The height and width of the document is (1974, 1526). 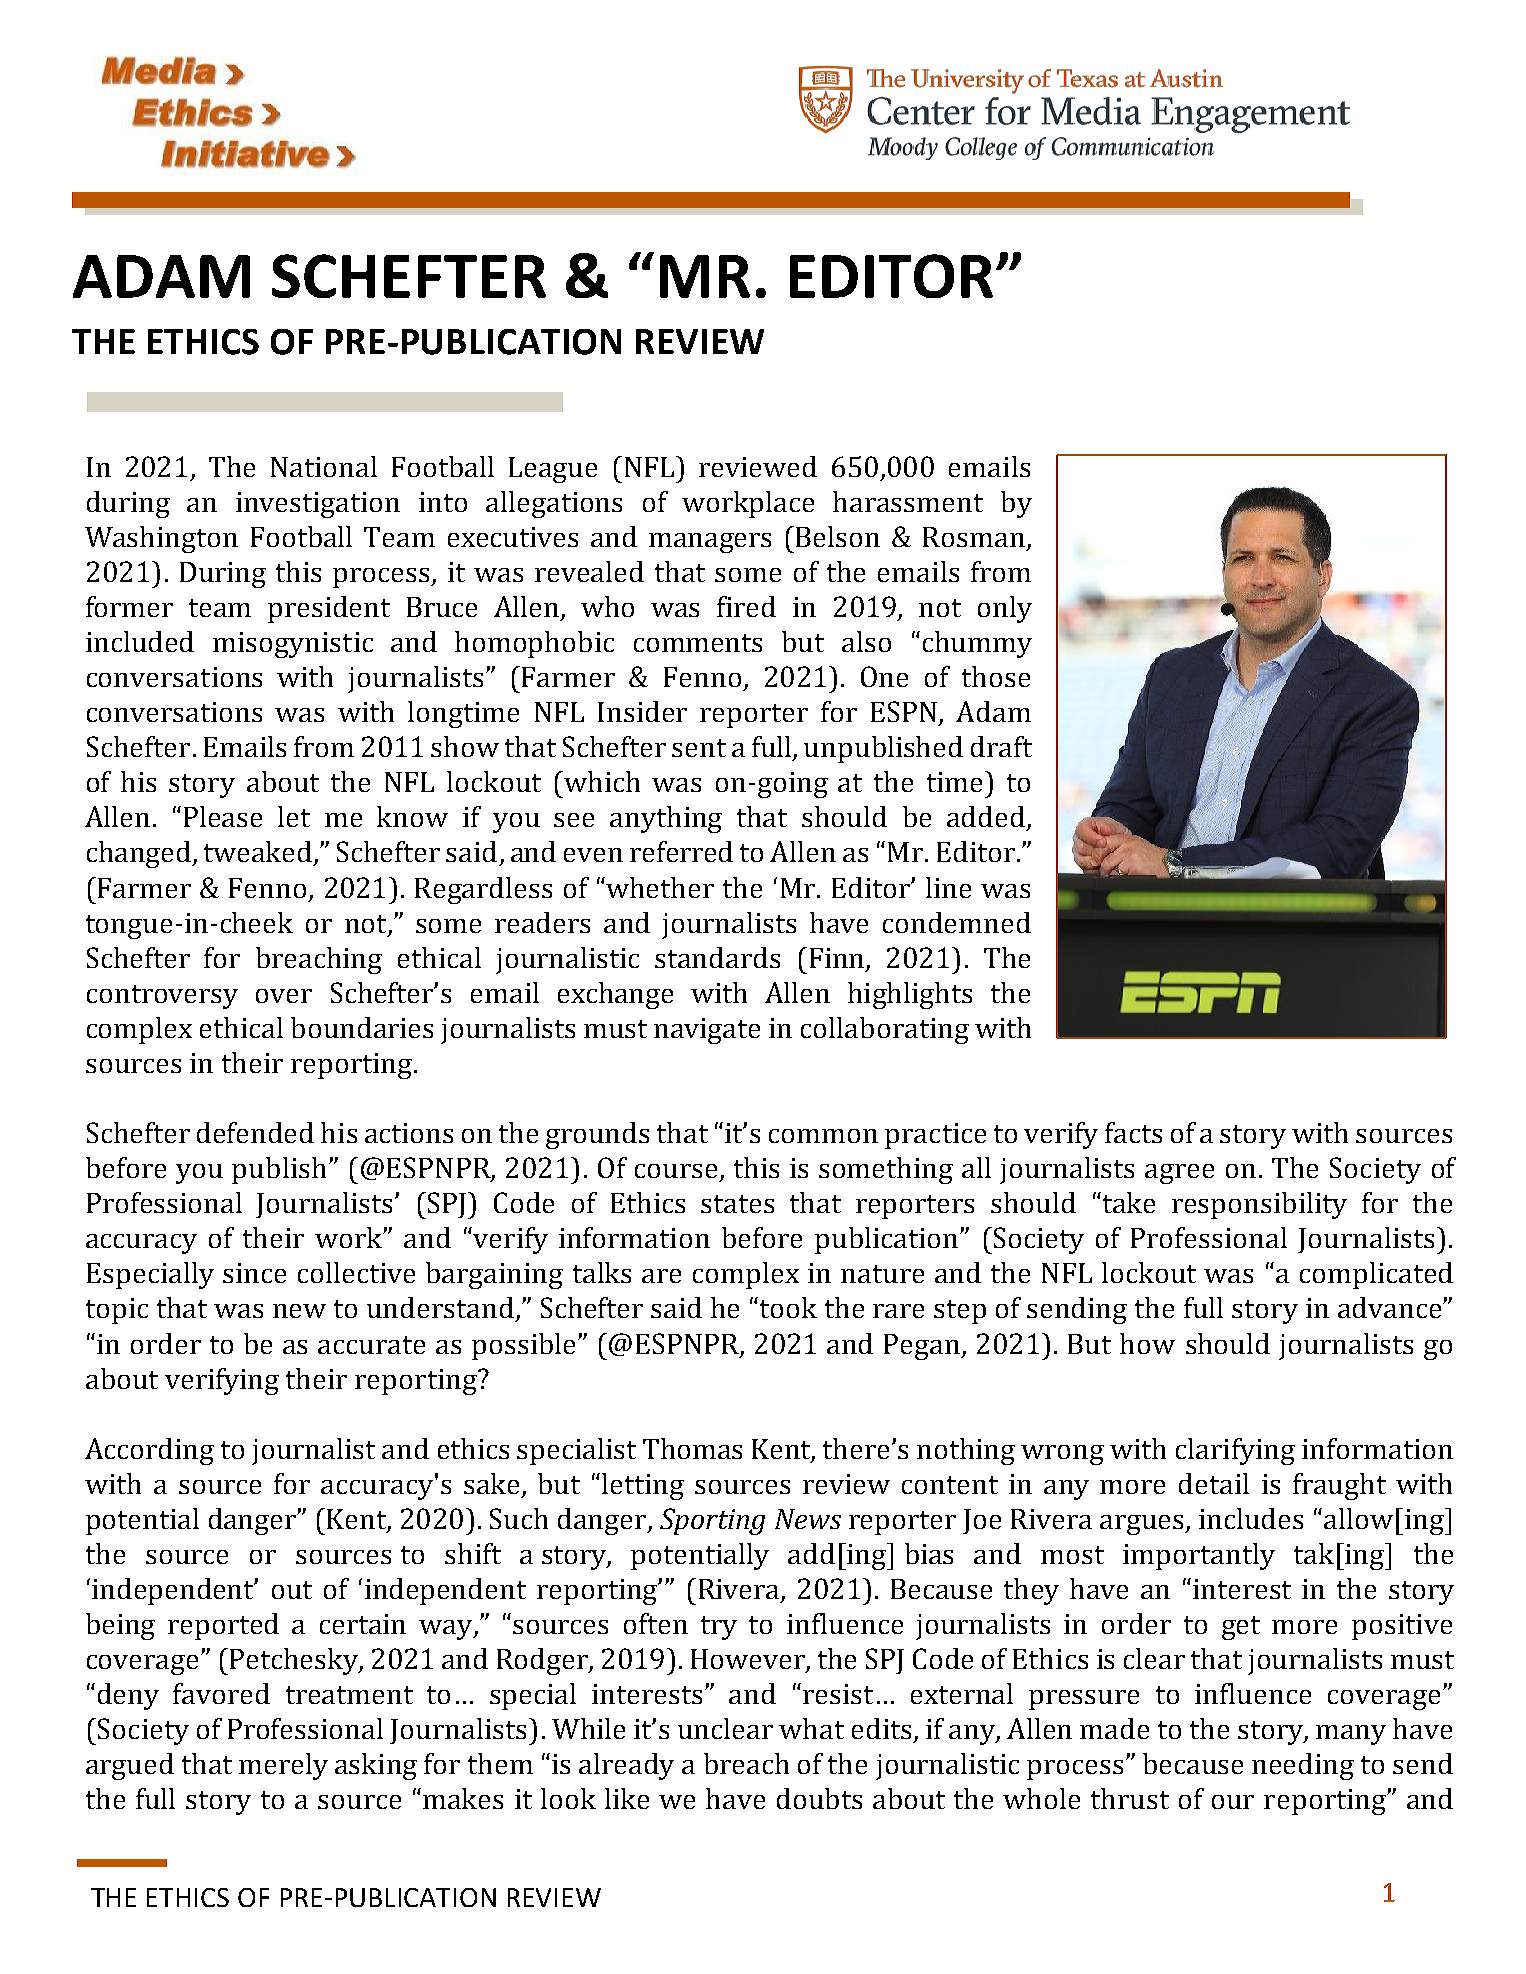 I want to click on standards, so click(x=717, y=957).
